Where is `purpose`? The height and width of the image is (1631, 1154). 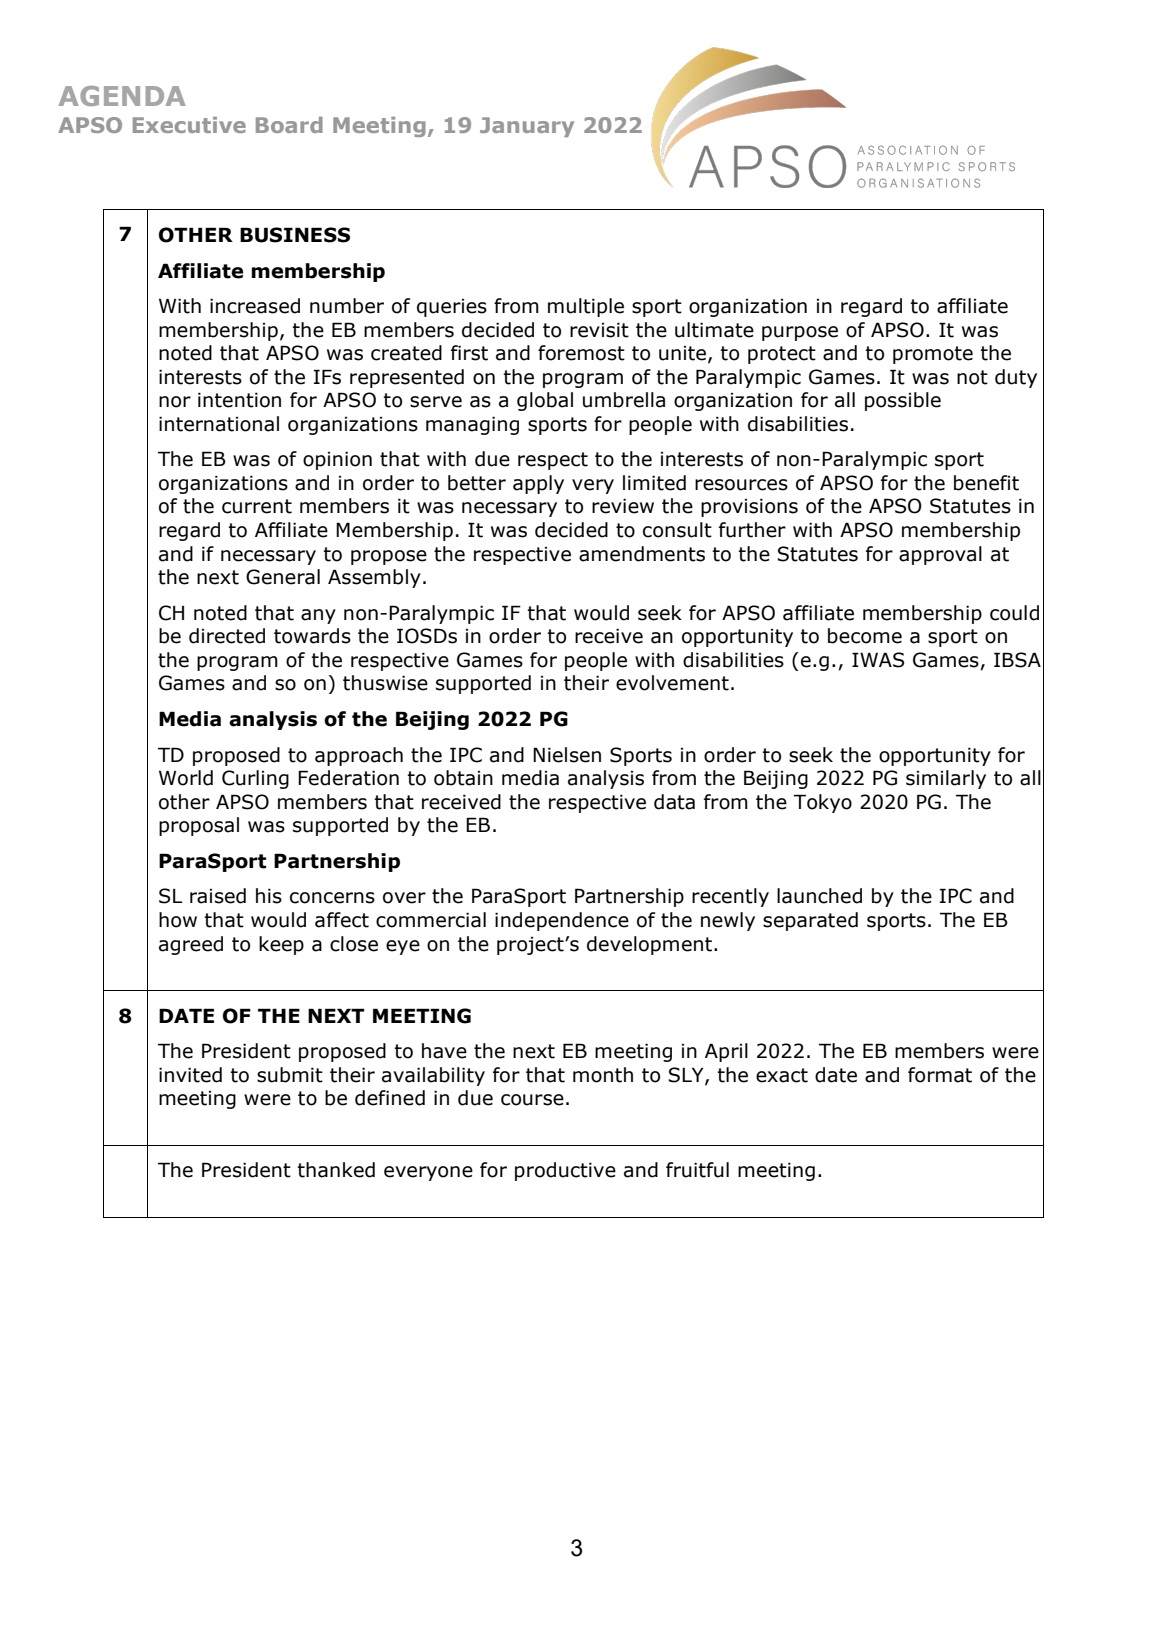
purpose is located at coordinates (800, 333).
